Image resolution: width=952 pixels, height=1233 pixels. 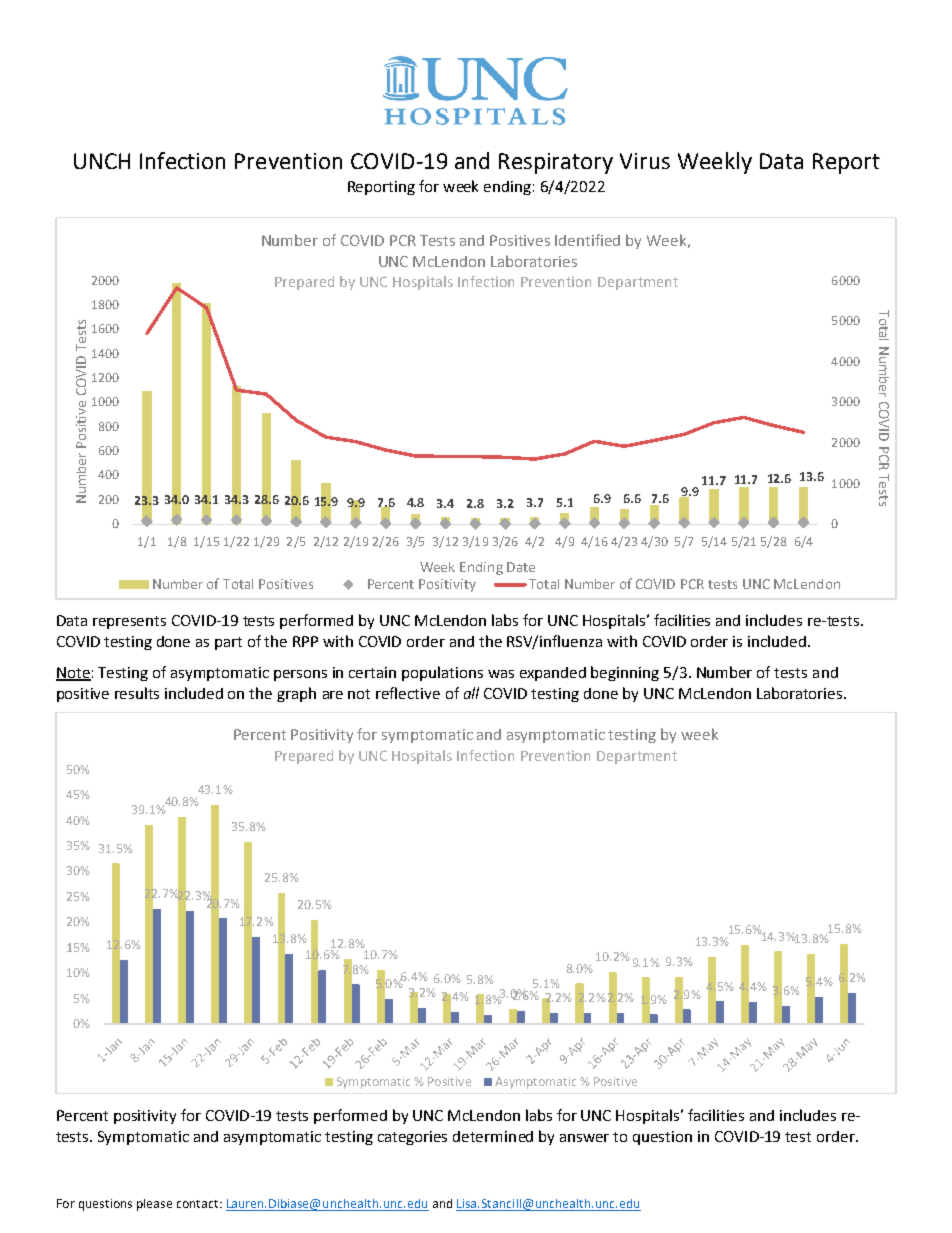 What do you see at coordinates (553, 674) in the screenshot?
I see `expanded` at bounding box center [553, 674].
